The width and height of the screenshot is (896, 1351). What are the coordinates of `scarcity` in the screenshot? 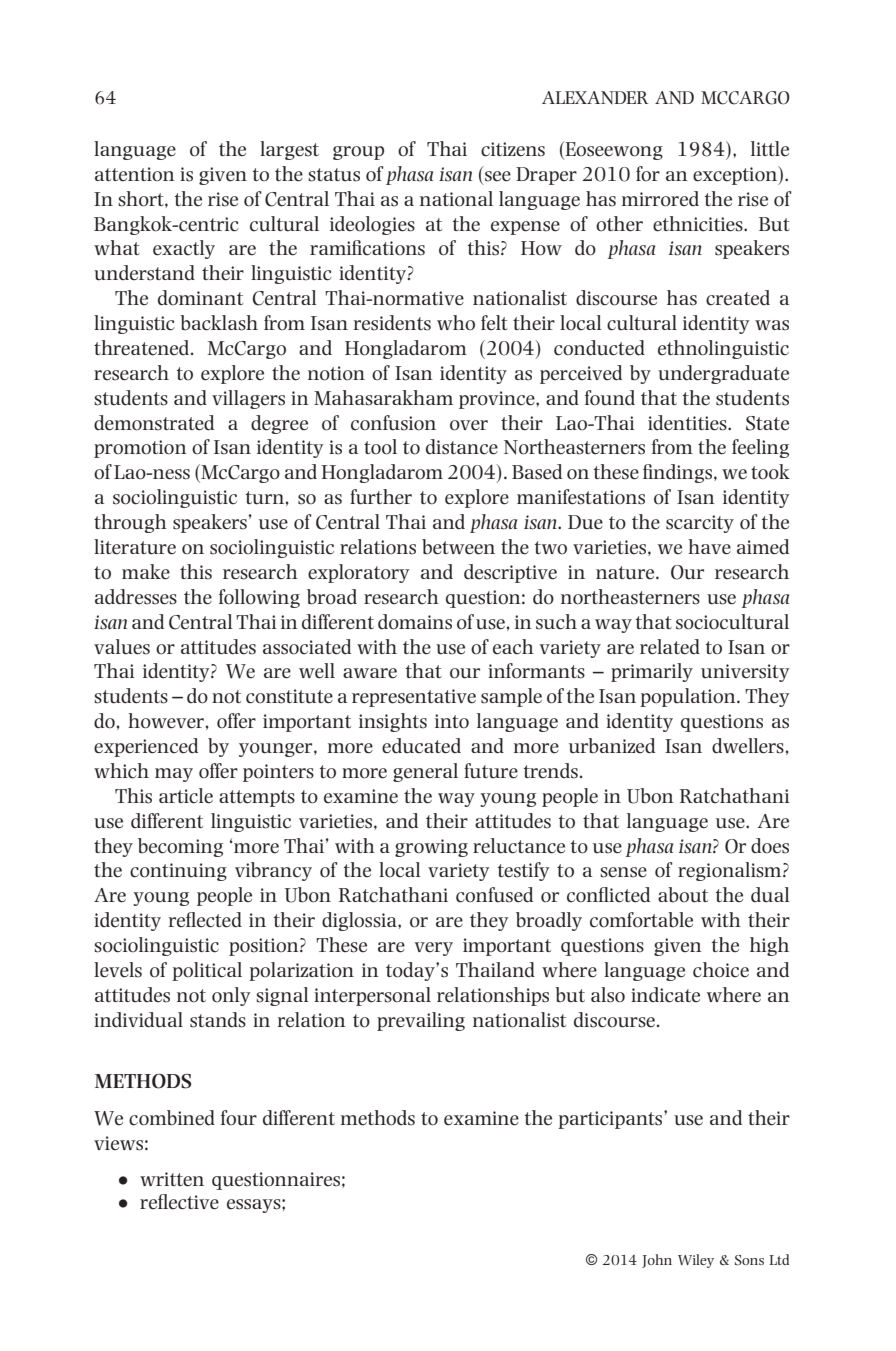 It's located at (700, 524).
